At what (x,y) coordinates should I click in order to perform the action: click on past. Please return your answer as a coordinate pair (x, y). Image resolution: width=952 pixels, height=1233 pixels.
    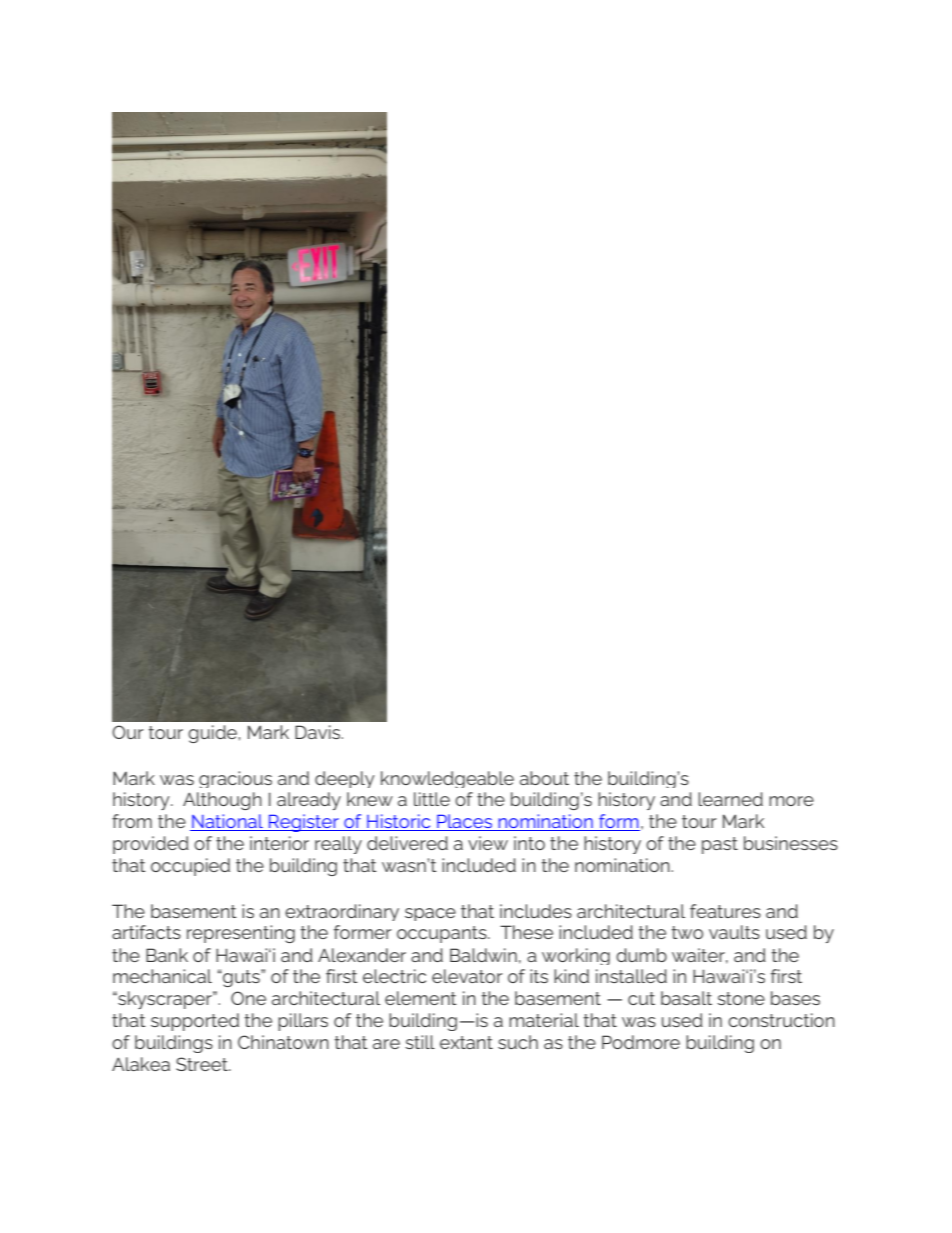
    Looking at the image, I should click on (720, 845).
